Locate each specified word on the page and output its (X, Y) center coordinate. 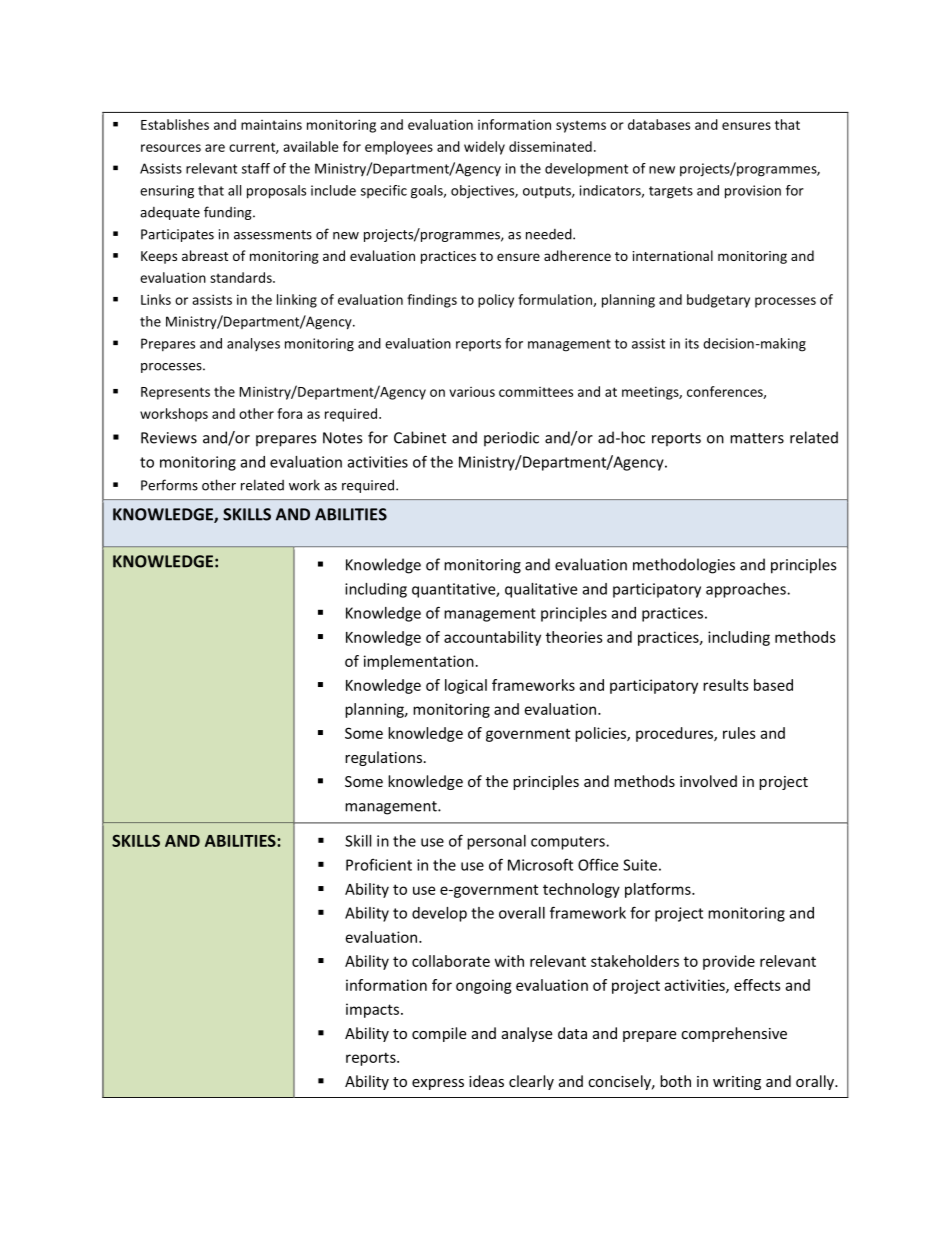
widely (484, 148)
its (692, 343)
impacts (372, 1010)
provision (753, 192)
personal (496, 842)
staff (256, 168)
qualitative (541, 590)
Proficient (379, 864)
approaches (747, 590)
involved (708, 781)
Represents (175, 393)
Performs (169, 485)
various (472, 392)
